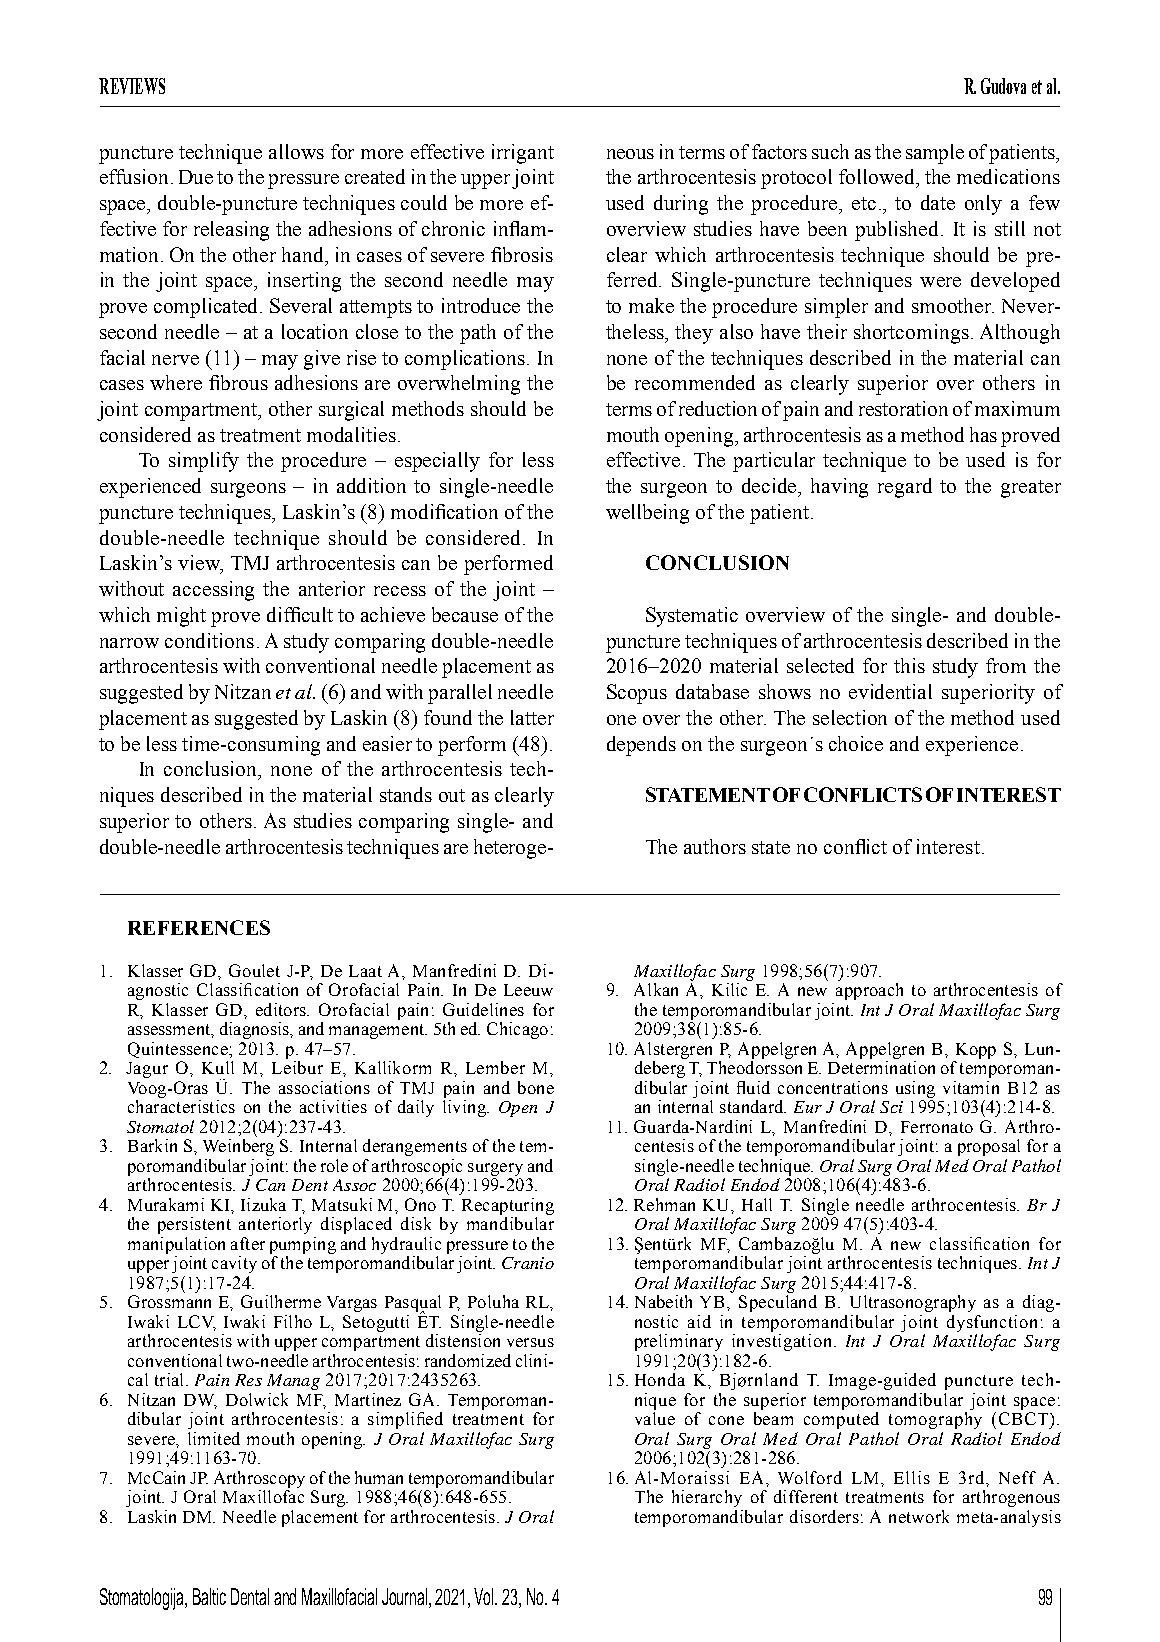  Describe the element at coordinates (938, 202) in the screenshot. I see `date` at that location.
